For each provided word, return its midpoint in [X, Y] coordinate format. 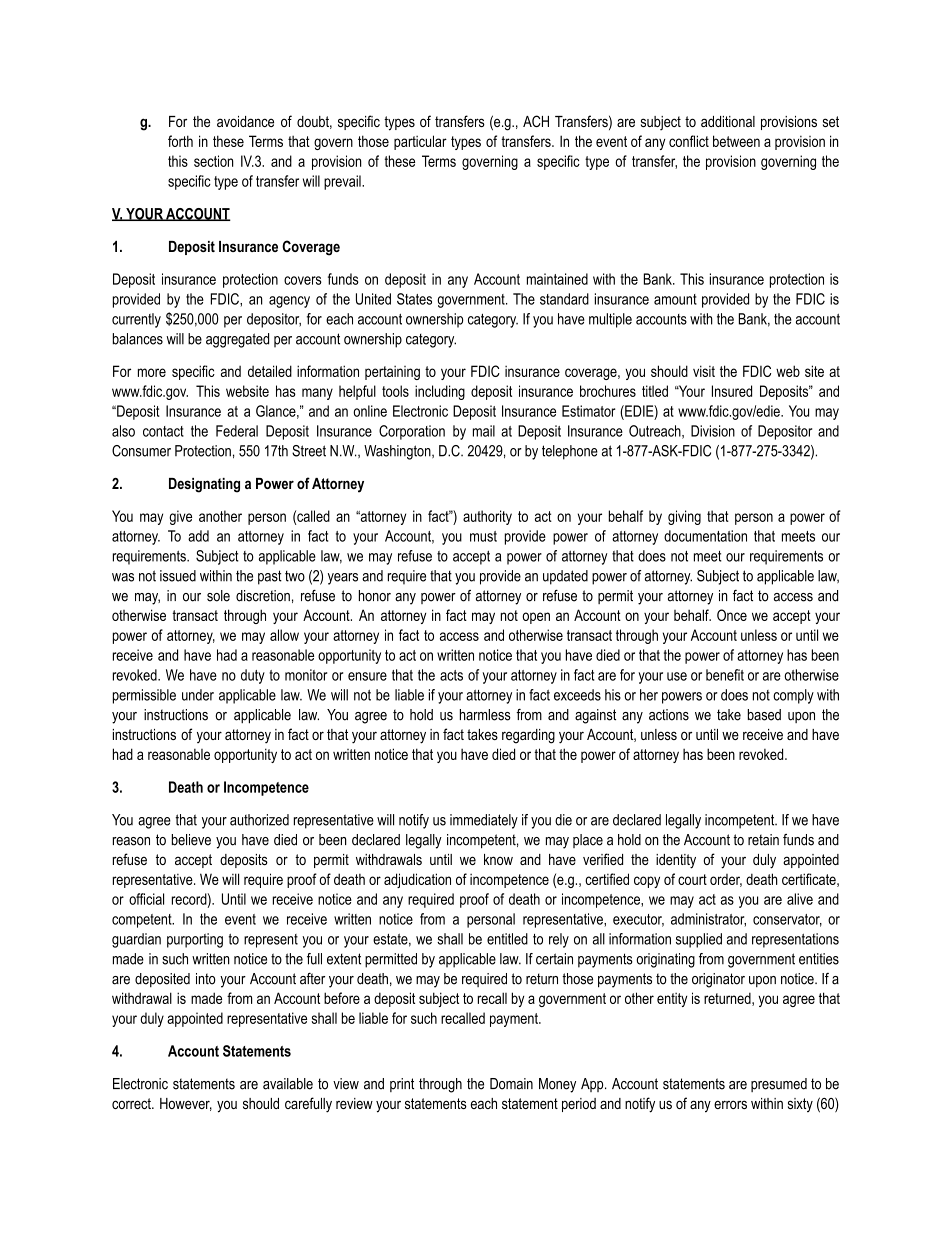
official [146, 899]
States [414, 299]
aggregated [237, 340]
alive [800, 899]
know [498, 859]
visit [704, 371]
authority [487, 517]
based [764, 715]
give [180, 517]
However [186, 1104]
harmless [485, 715]
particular [420, 142]
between [736, 141]
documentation [705, 536]
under [198, 695]
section [214, 161]
